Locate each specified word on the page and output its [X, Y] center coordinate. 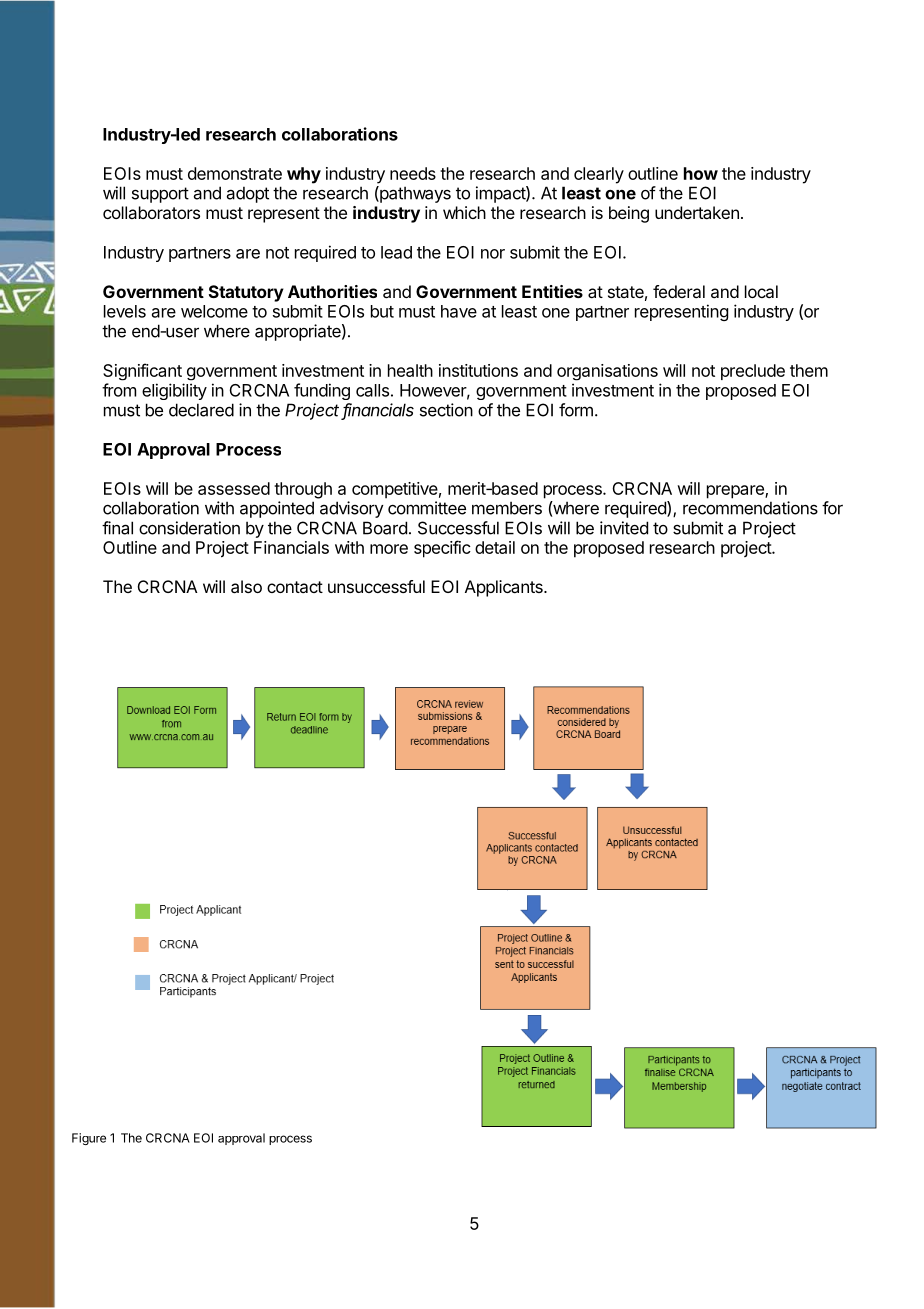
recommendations [750, 508]
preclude [753, 372]
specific [442, 549]
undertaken [697, 212]
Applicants [505, 588]
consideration [189, 528]
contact [295, 587]
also [246, 586]
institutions [478, 370]
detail [495, 547]
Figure [89, 1139]
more [389, 549]
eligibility [174, 391]
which [464, 212]
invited [624, 528]
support [160, 195]
